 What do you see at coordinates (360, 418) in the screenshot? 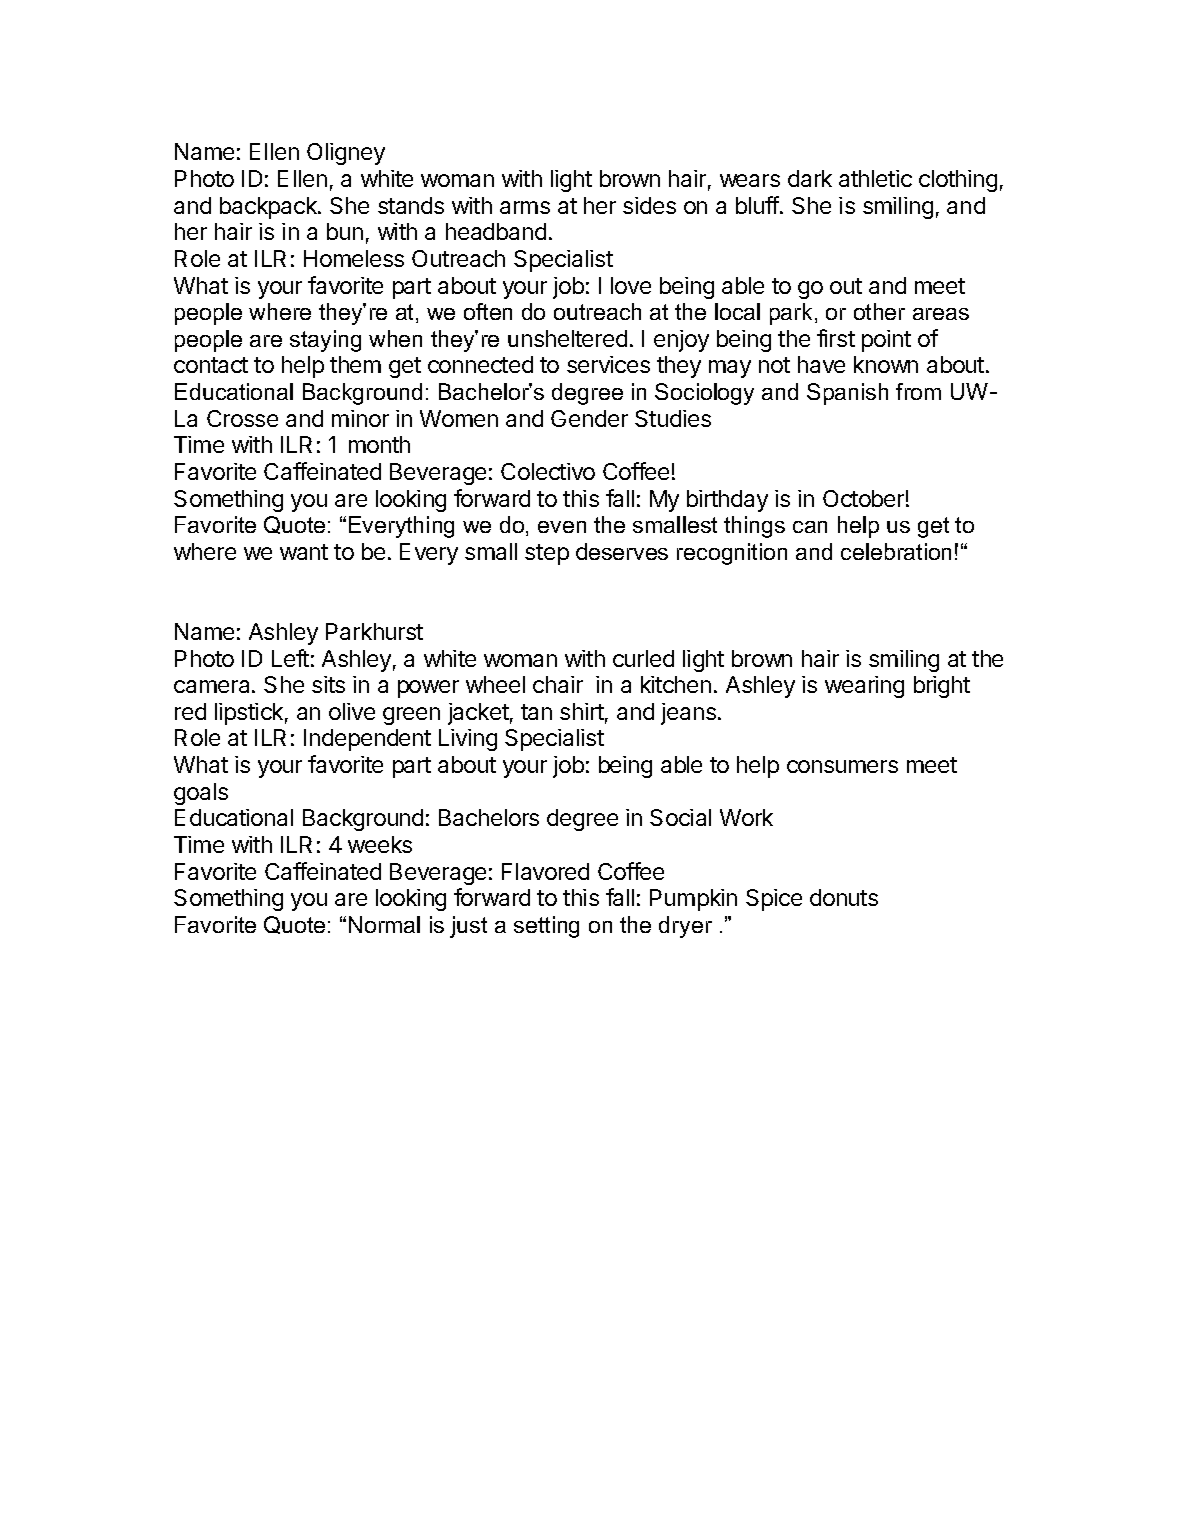
I see `minor` at bounding box center [360, 418].
